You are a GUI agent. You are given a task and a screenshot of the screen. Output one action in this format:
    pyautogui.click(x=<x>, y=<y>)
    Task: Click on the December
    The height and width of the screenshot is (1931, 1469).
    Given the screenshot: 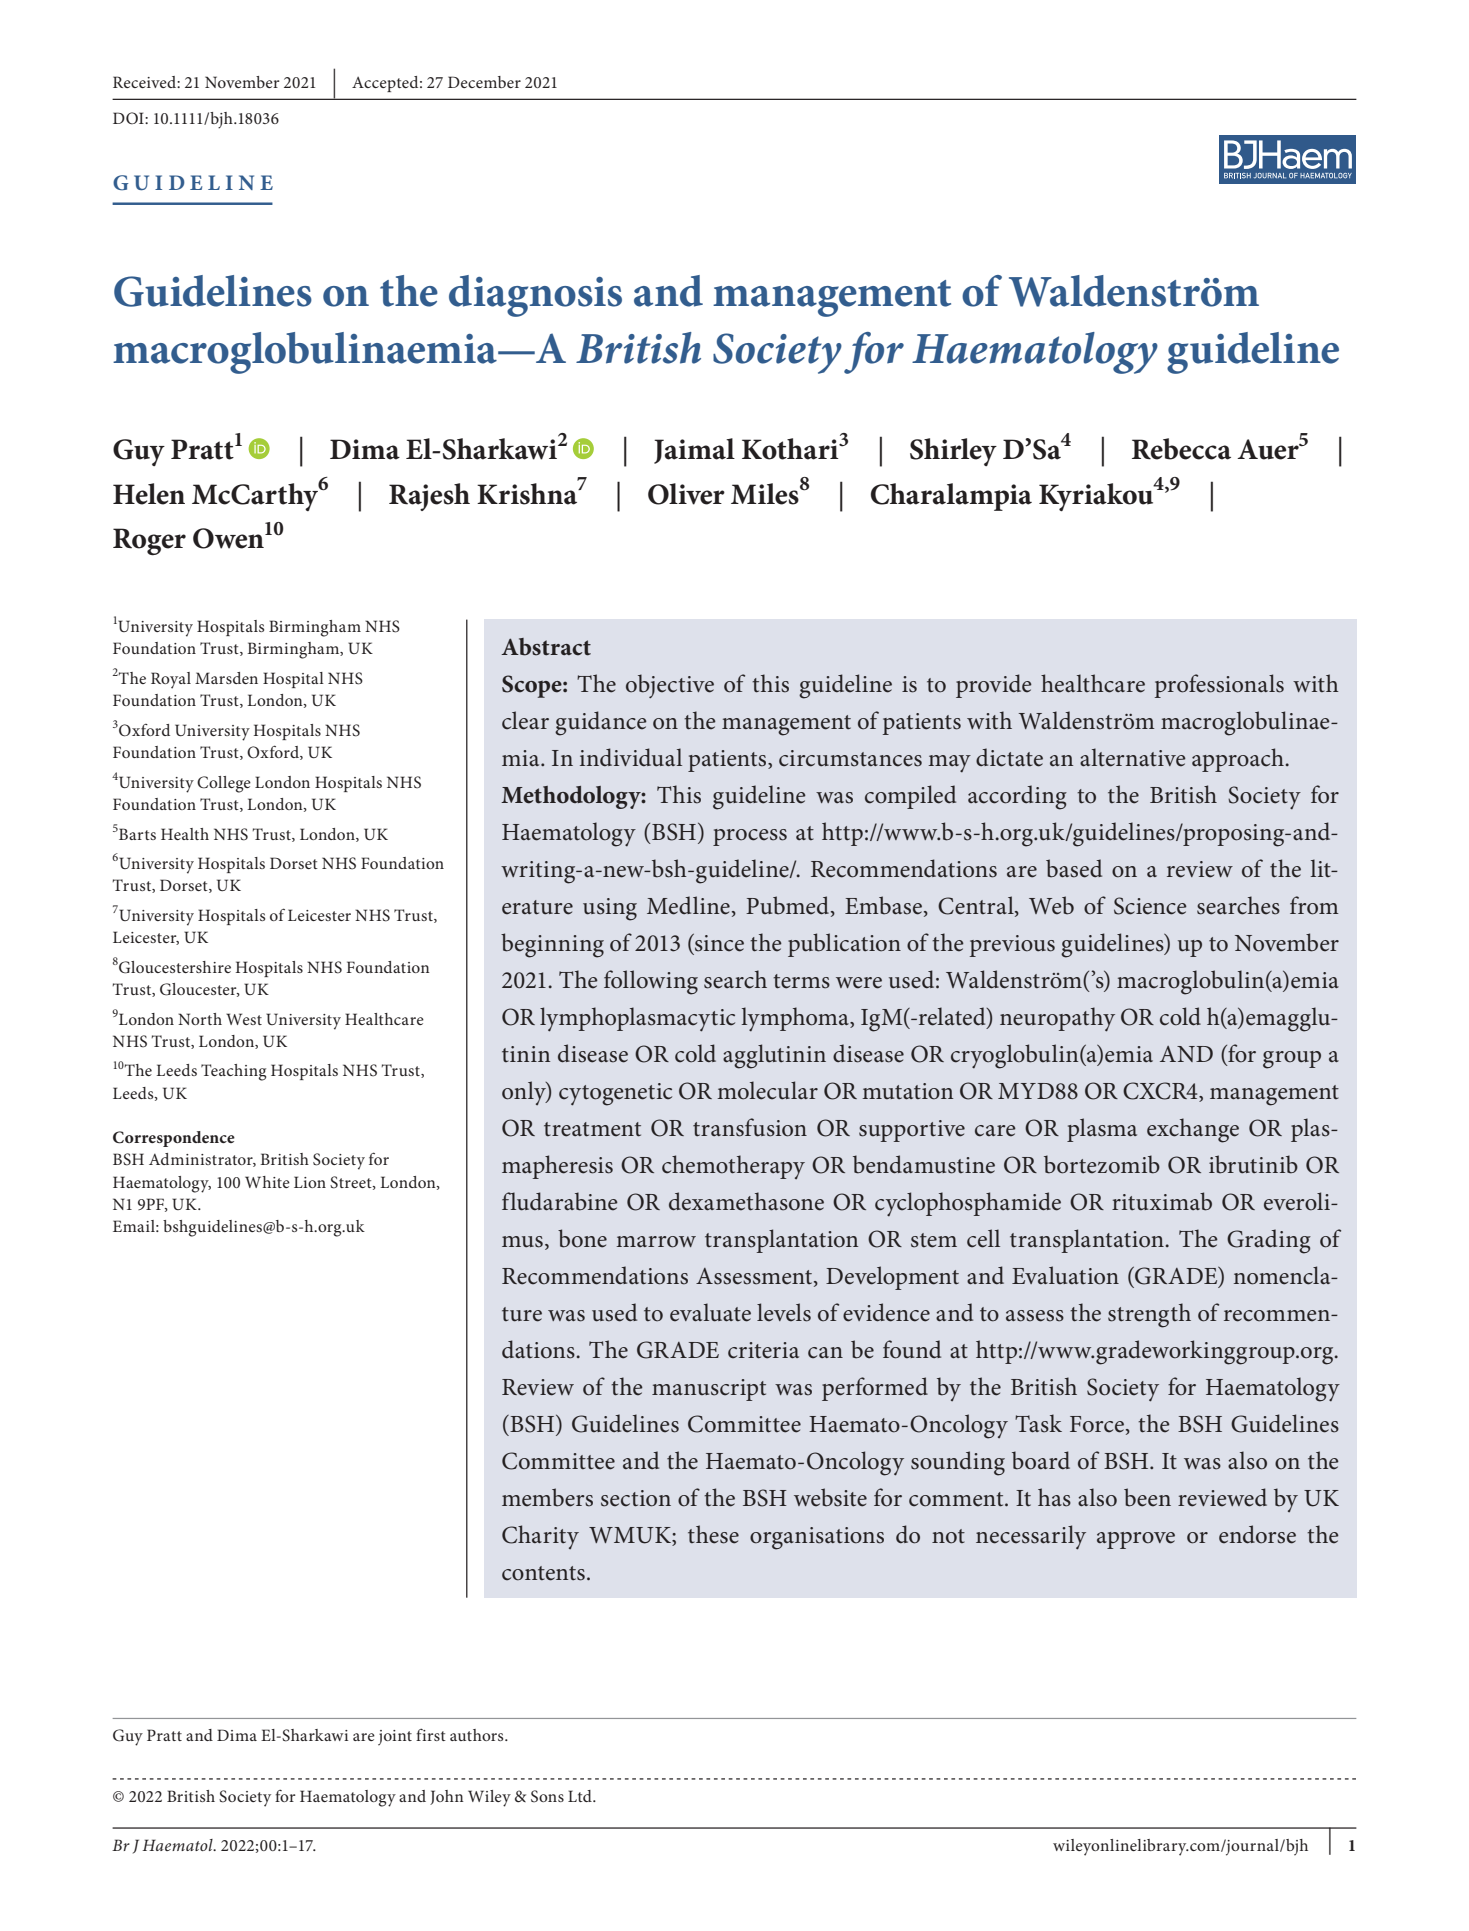 What is the action you would take?
    pyautogui.click(x=484, y=82)
